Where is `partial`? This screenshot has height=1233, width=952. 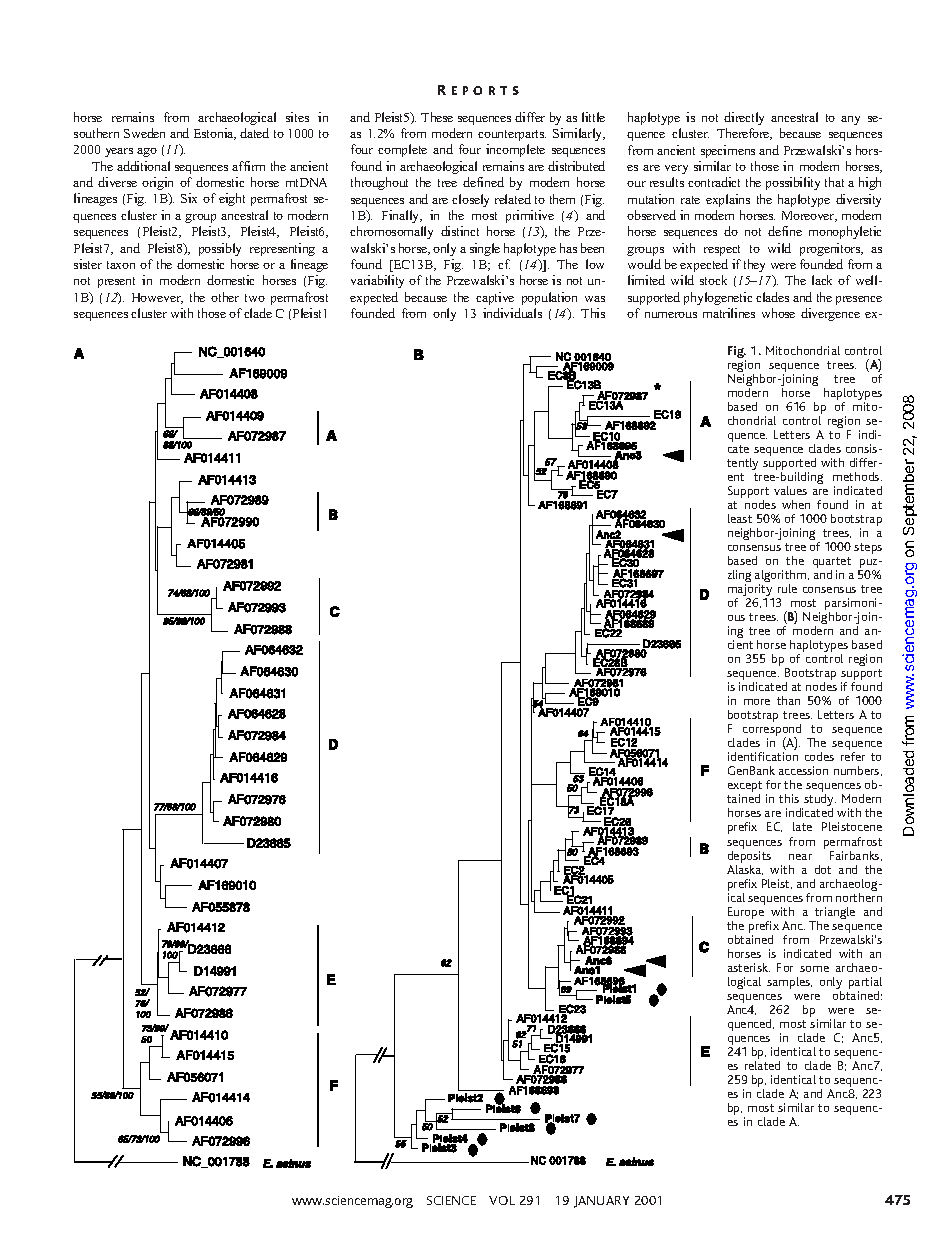
partial is located at coordinates (865, 984).
